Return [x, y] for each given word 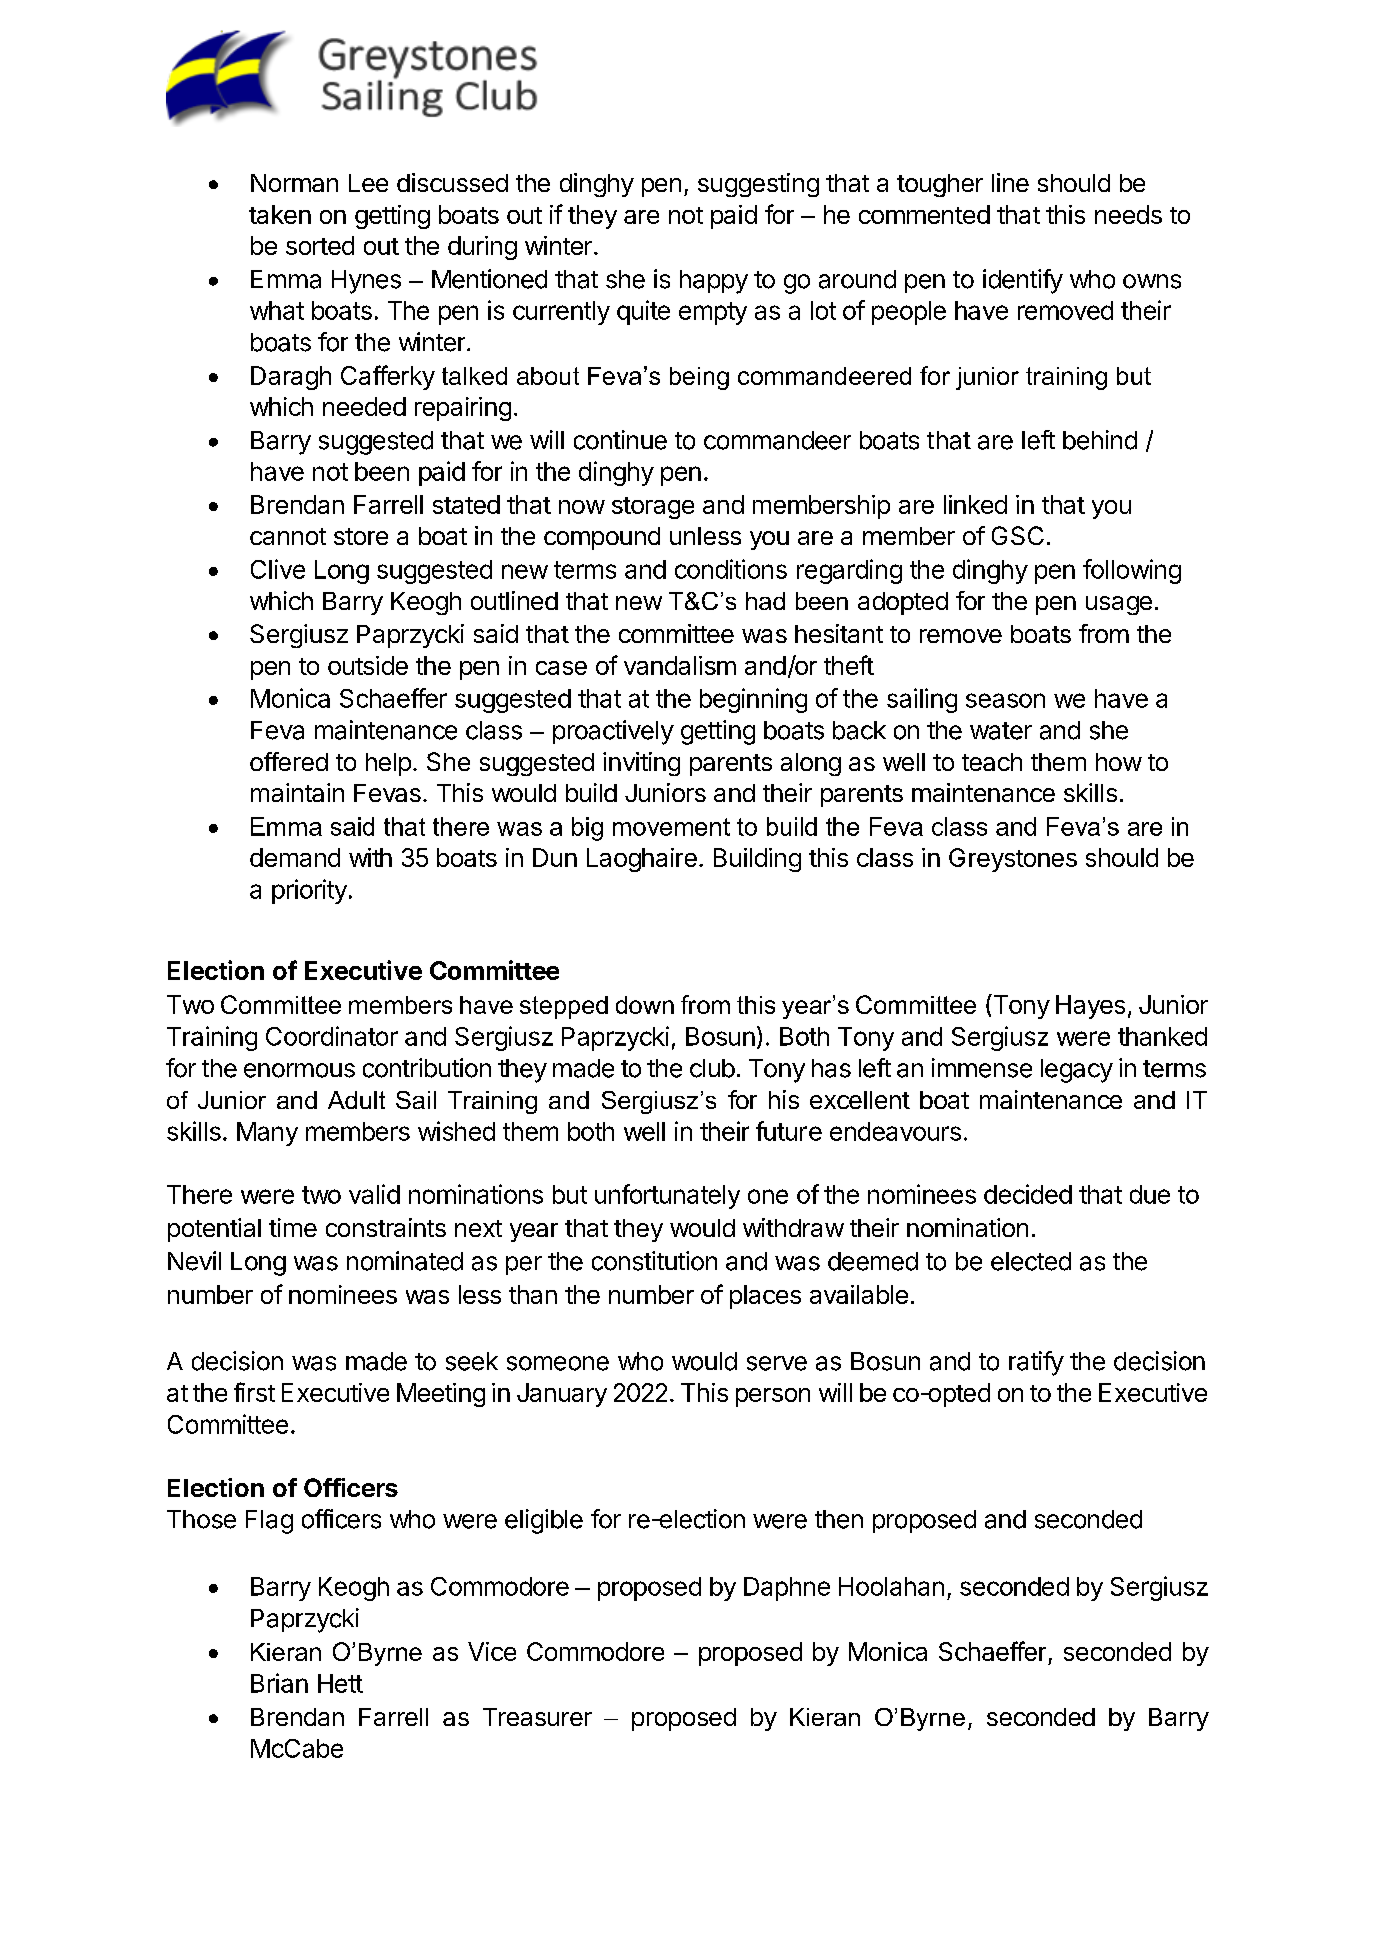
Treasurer [537, 1717]
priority [309, 891]
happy [714, 282]
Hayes [1090, 1007]
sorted [320, 245]
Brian [279, 1683]
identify [1023, 281]
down [645, 1005]
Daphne [787, 1589]
